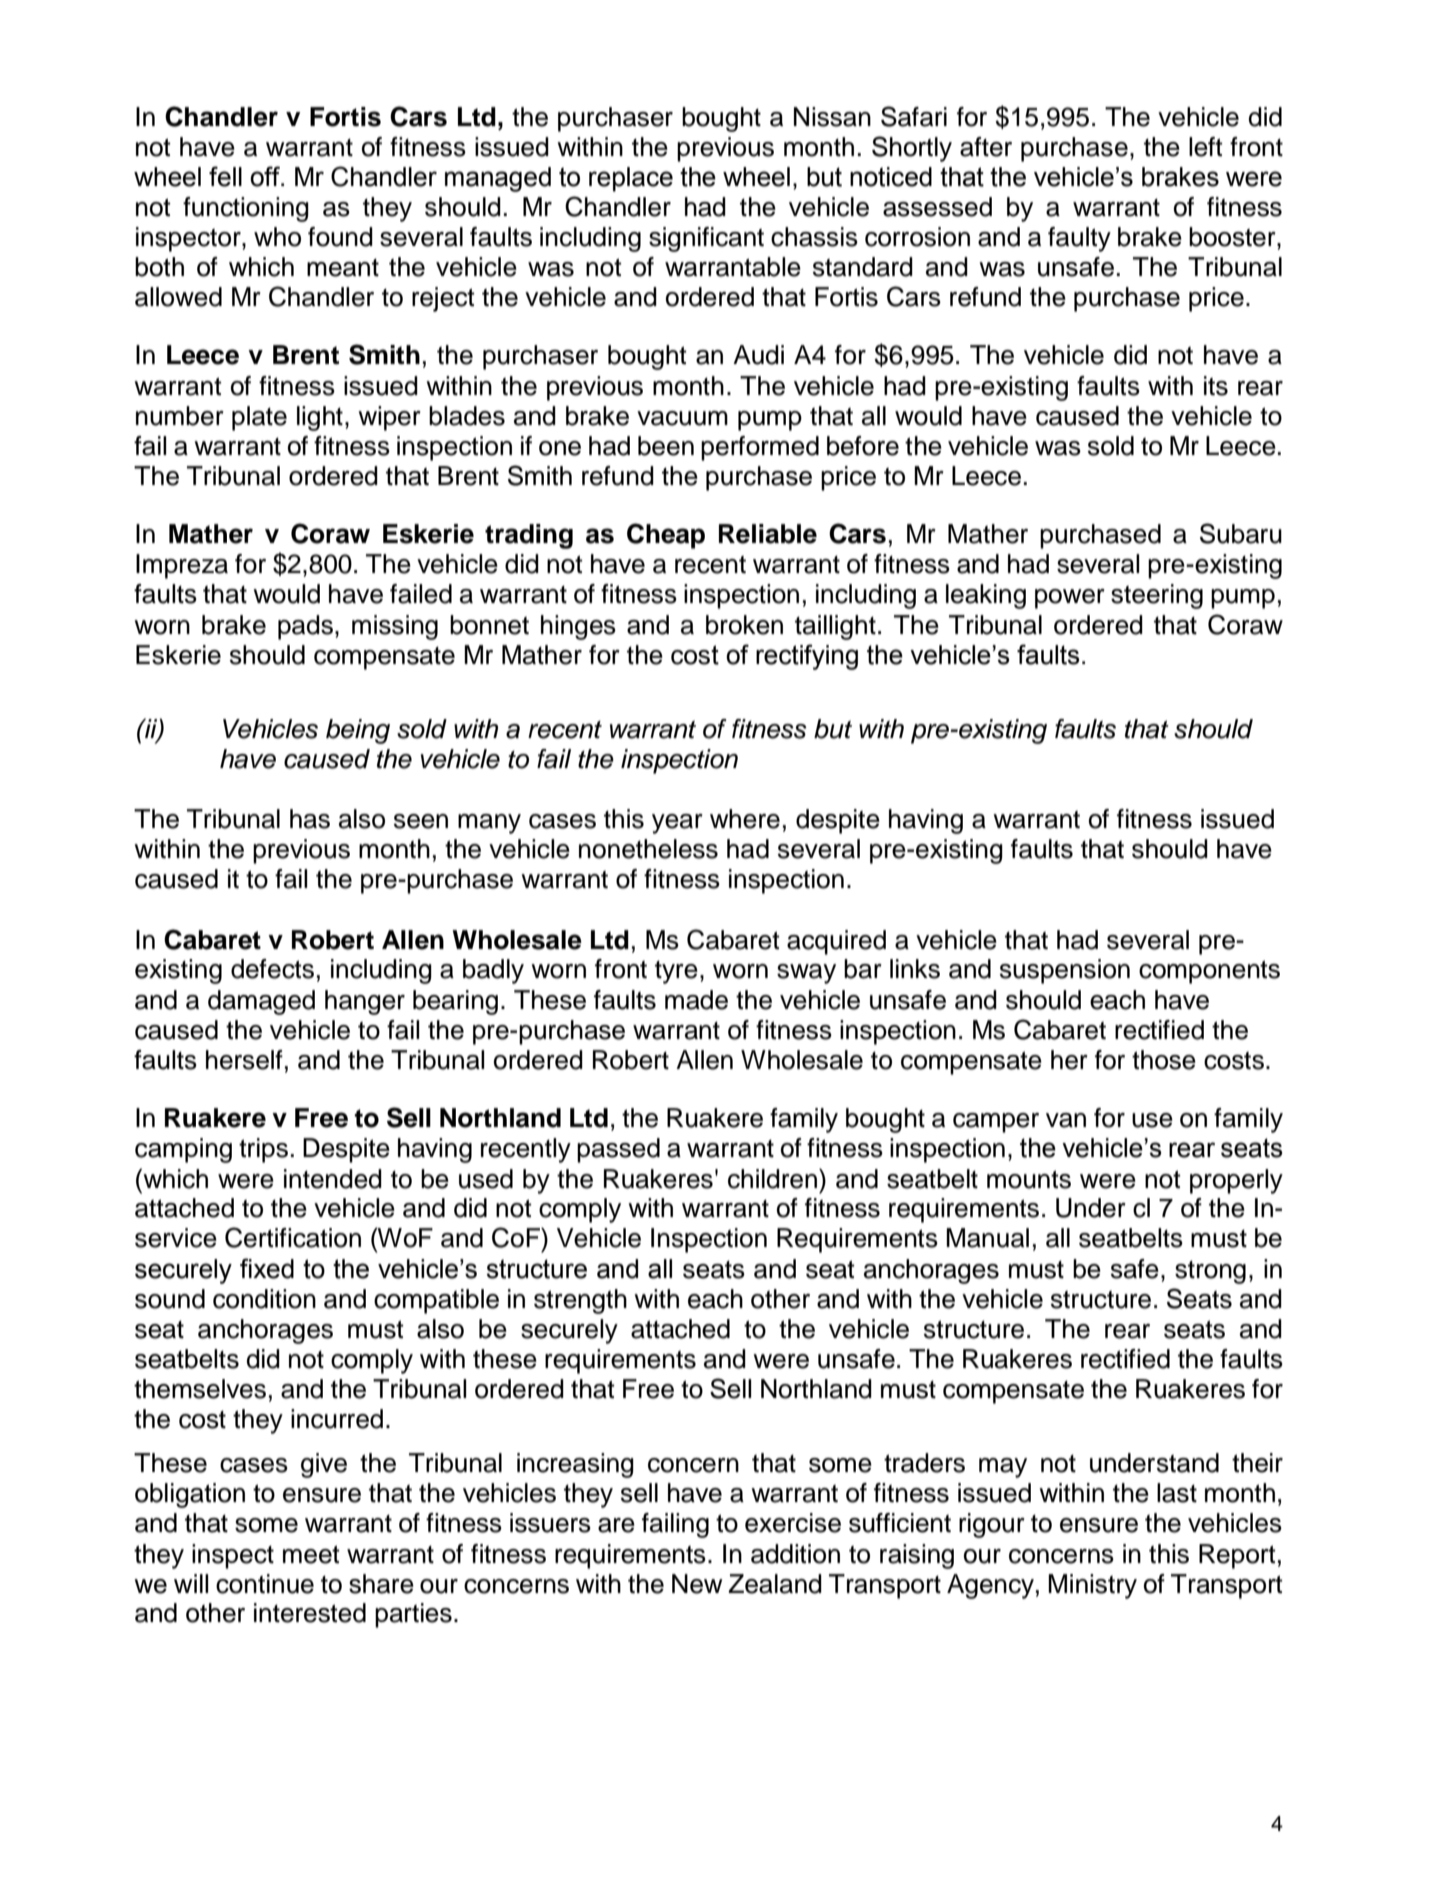 This screenshot has height=1882, width=1454. What do you see at coordinates (631, 179) in the screenshot?
I see `replace` at bounding box center [631, 179].
